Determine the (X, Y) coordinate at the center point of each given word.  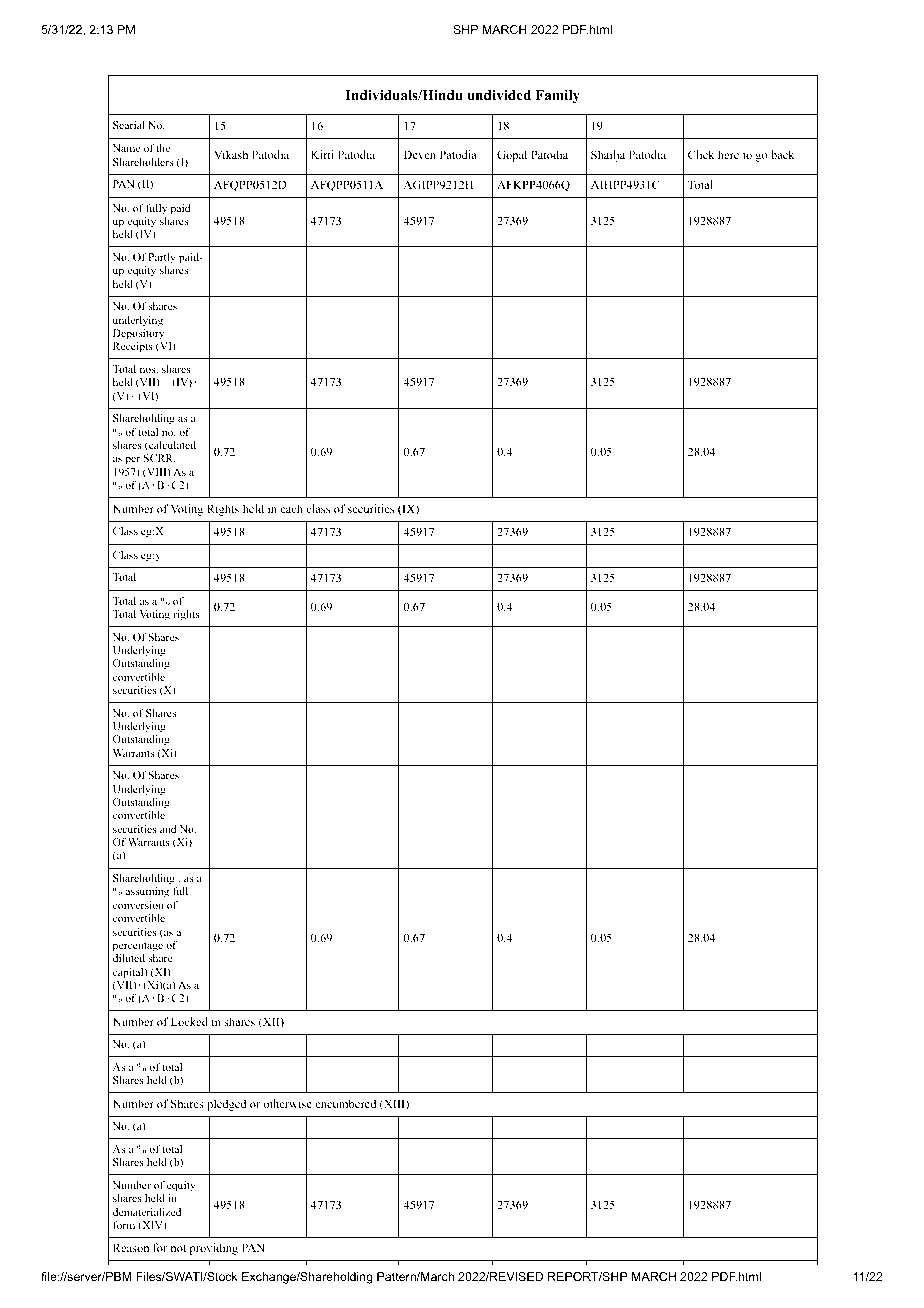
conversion (138, 905)
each (291, 508)
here (728, 154)
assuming (147, 892)
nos (149, 370)
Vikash (231, 154)
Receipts (133, 347)
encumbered (345, 1103)
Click (701, 154)
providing (214, 1249)
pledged (226, 1105)
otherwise (287, 1103)
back (782, 154)
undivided (499, 95)
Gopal (512, 156)
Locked (189, 1021)
